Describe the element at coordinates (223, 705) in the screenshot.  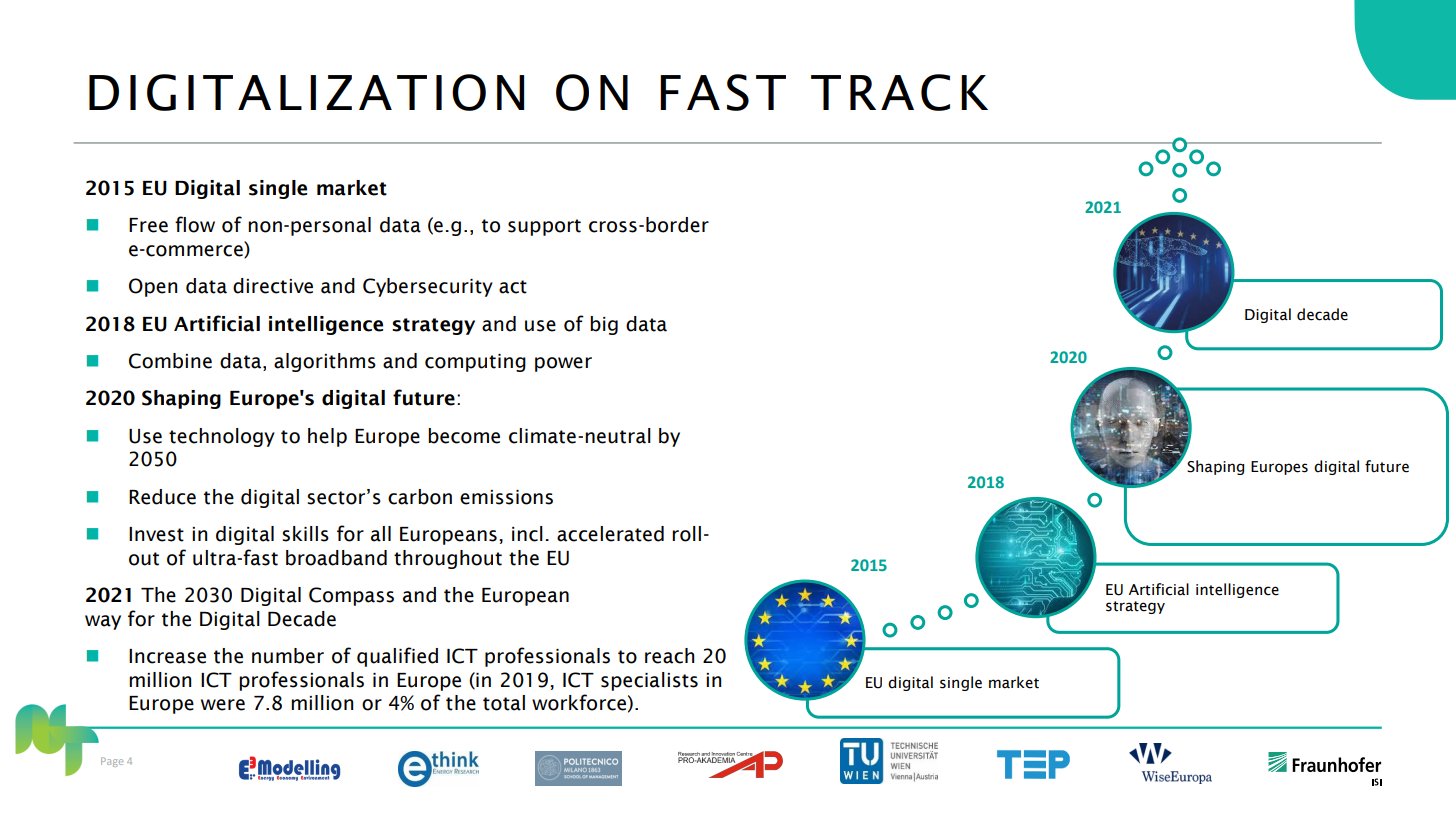
I see `were` at that location.
